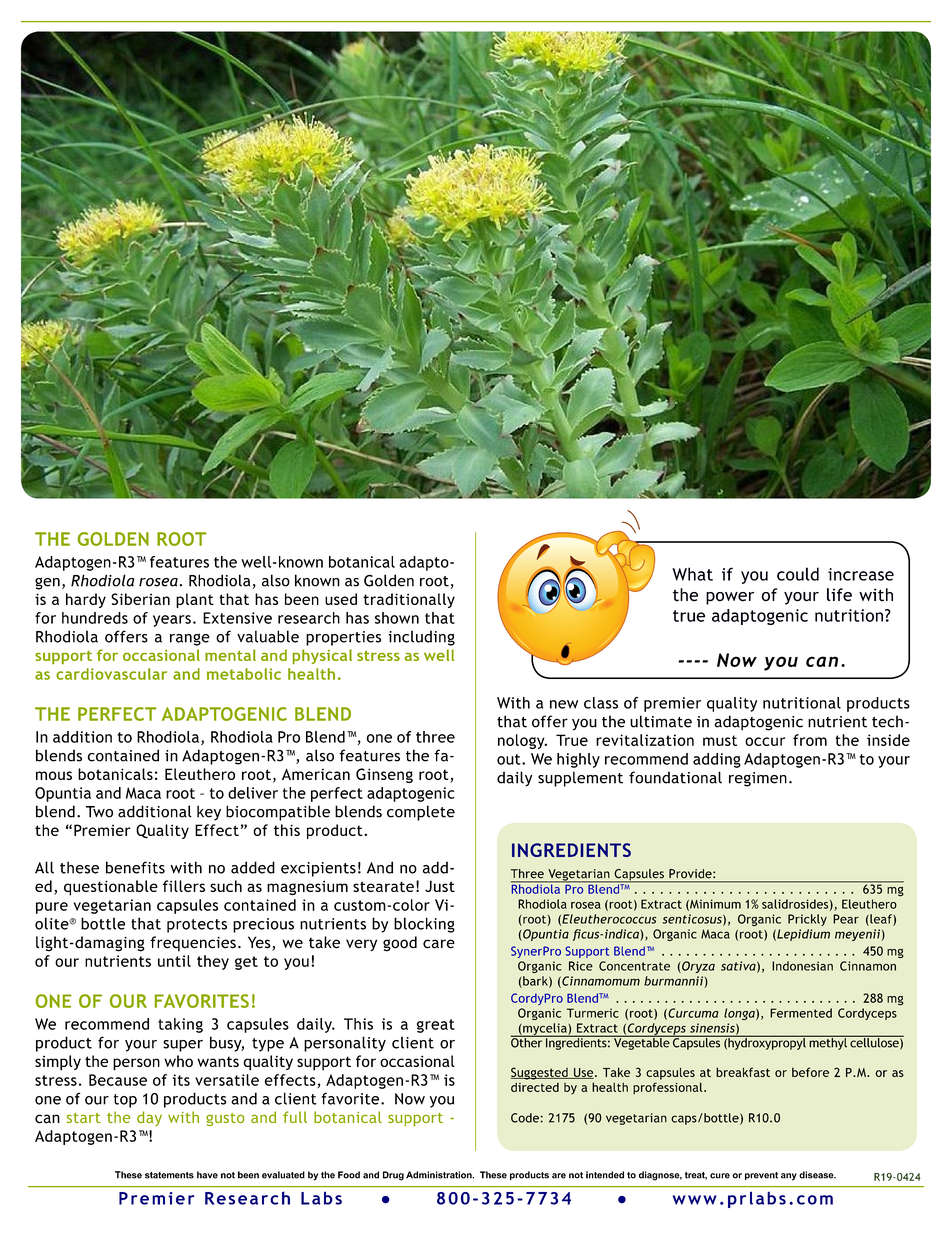 Image resolution: width=952 pixels, height=1233 pixels. What do you see at coordinates (409, 600) in the image?
I see `traditionally` at bounding box center [409, 600].
